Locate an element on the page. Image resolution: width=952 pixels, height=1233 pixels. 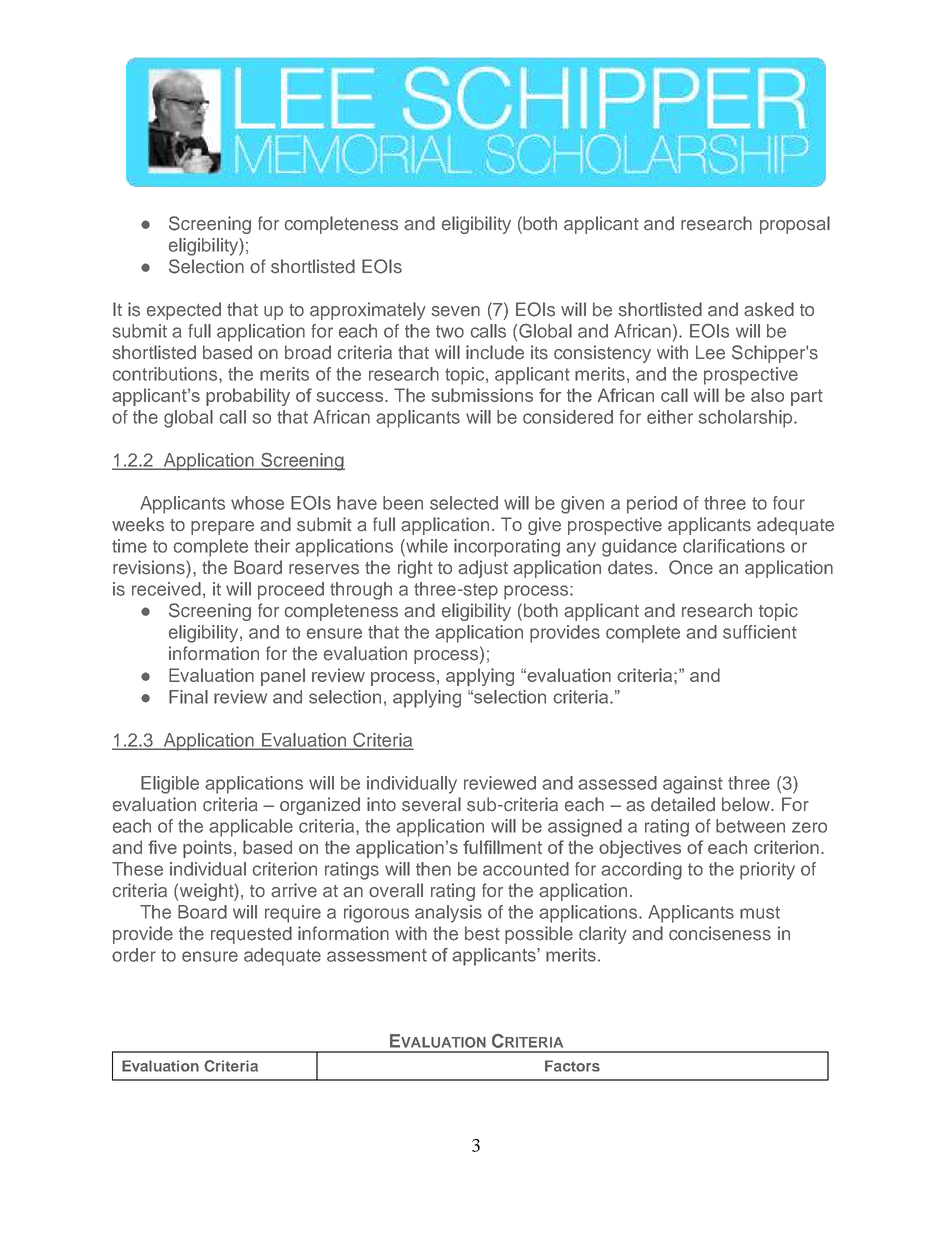
several is located at coordinates (431, 804).
